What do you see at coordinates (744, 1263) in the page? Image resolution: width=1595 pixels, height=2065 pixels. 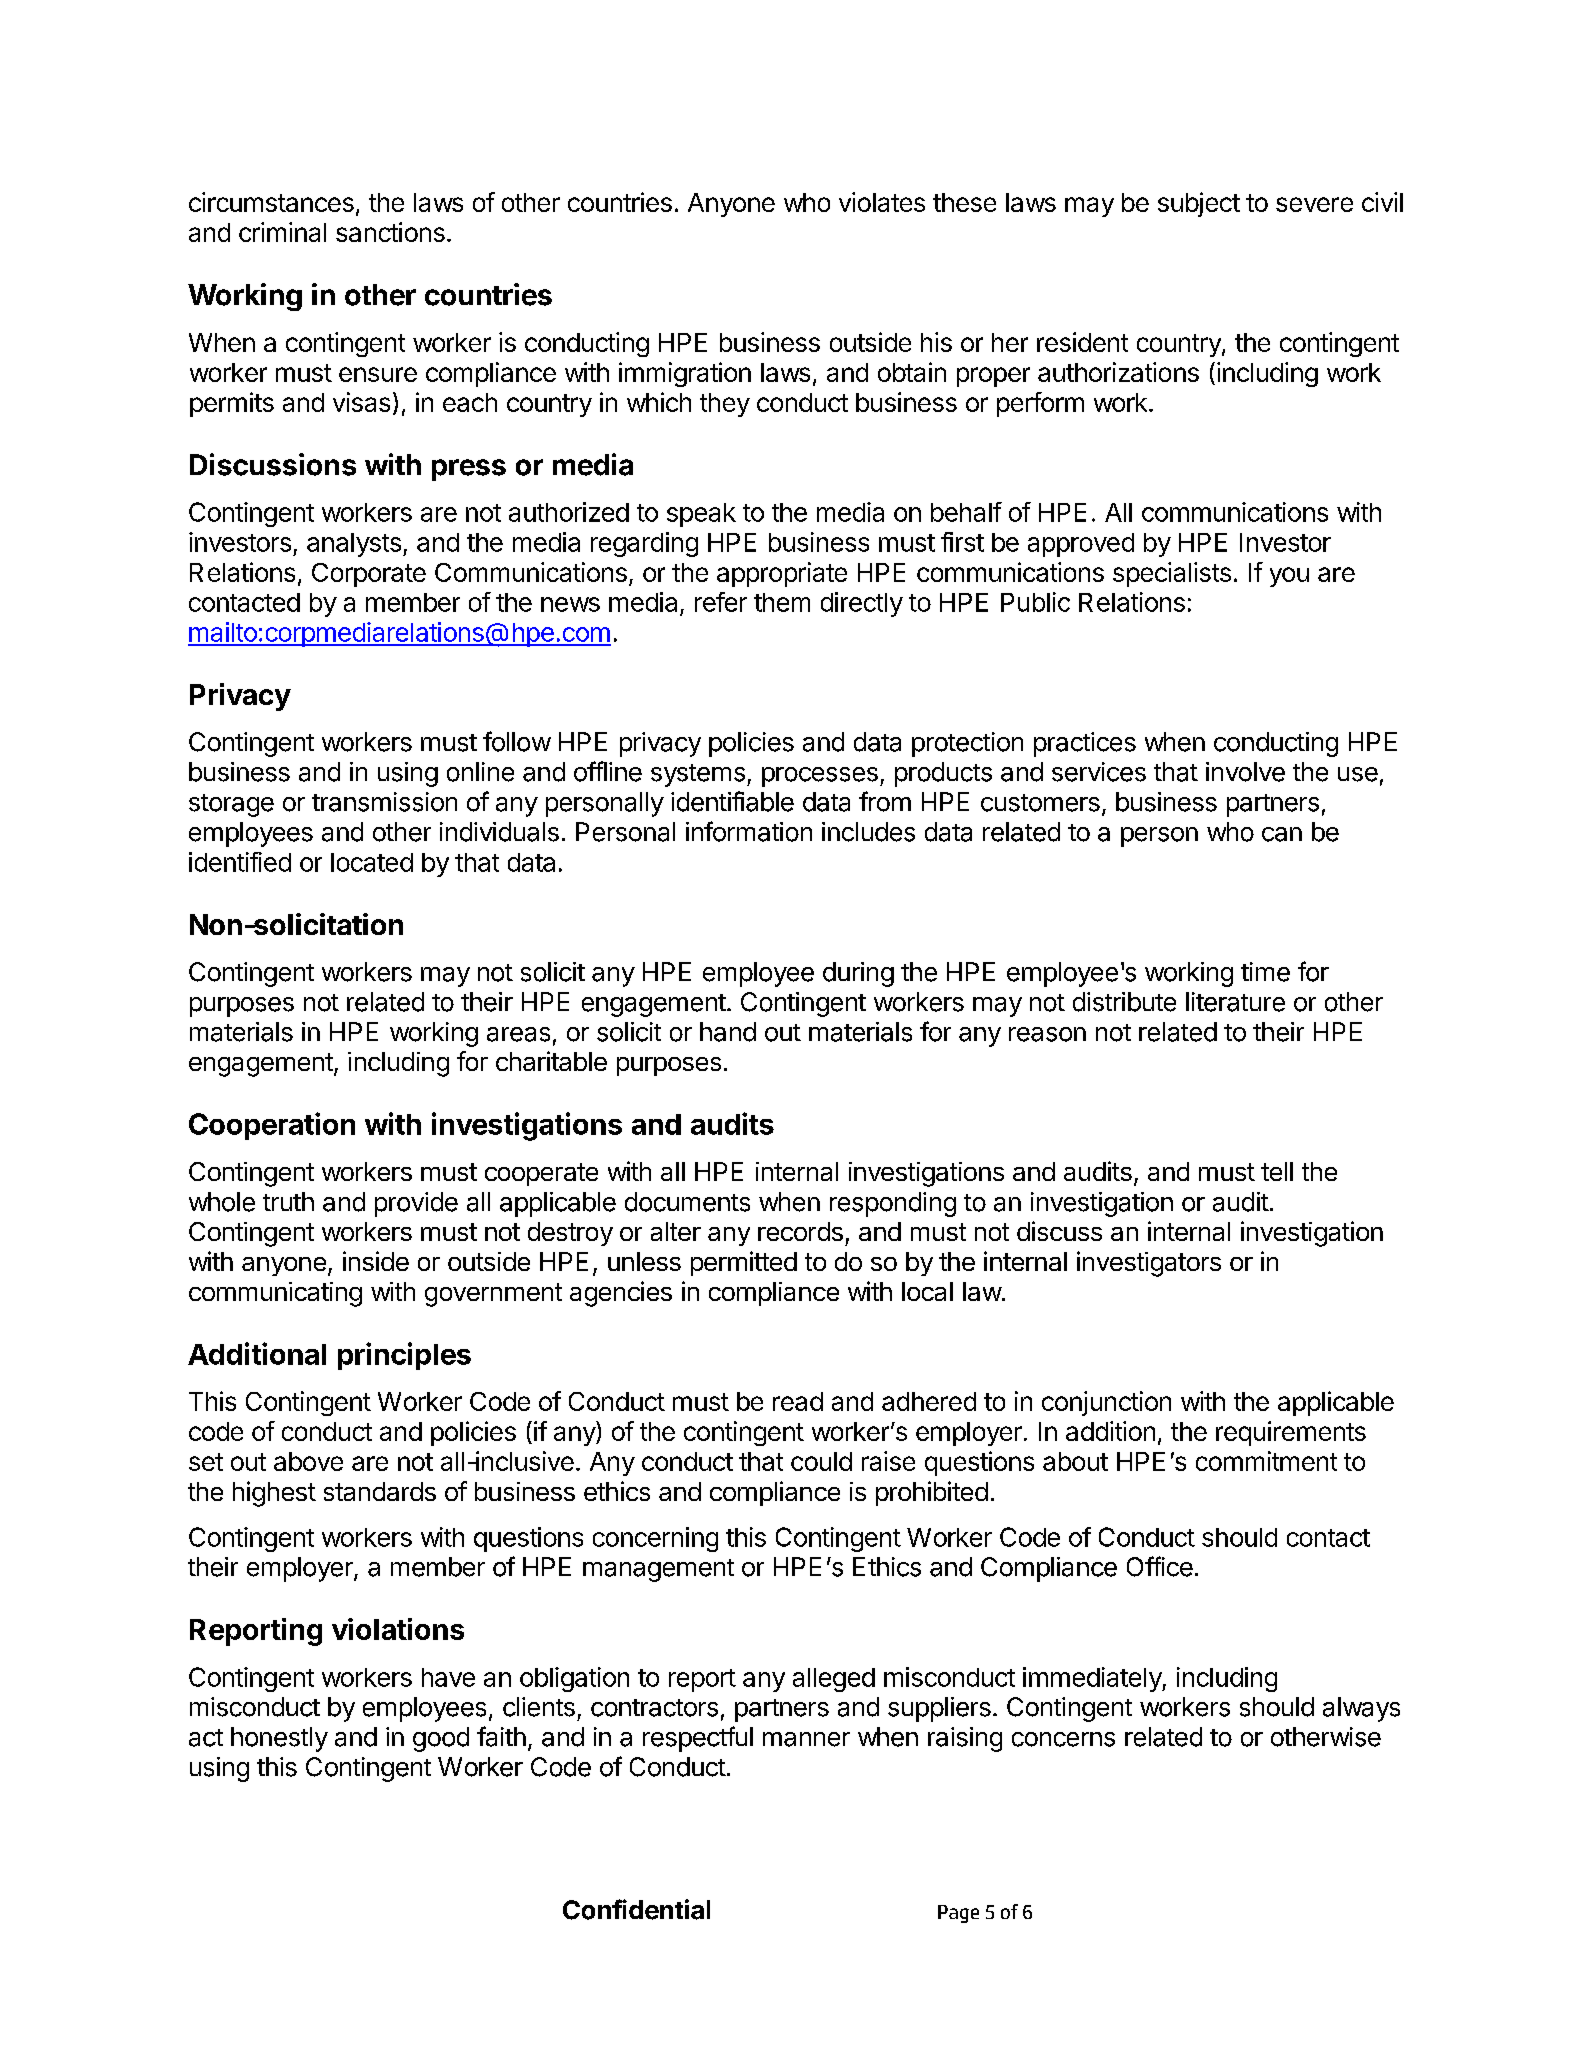 I see `permitted` at bounding box center [744, 1263].
